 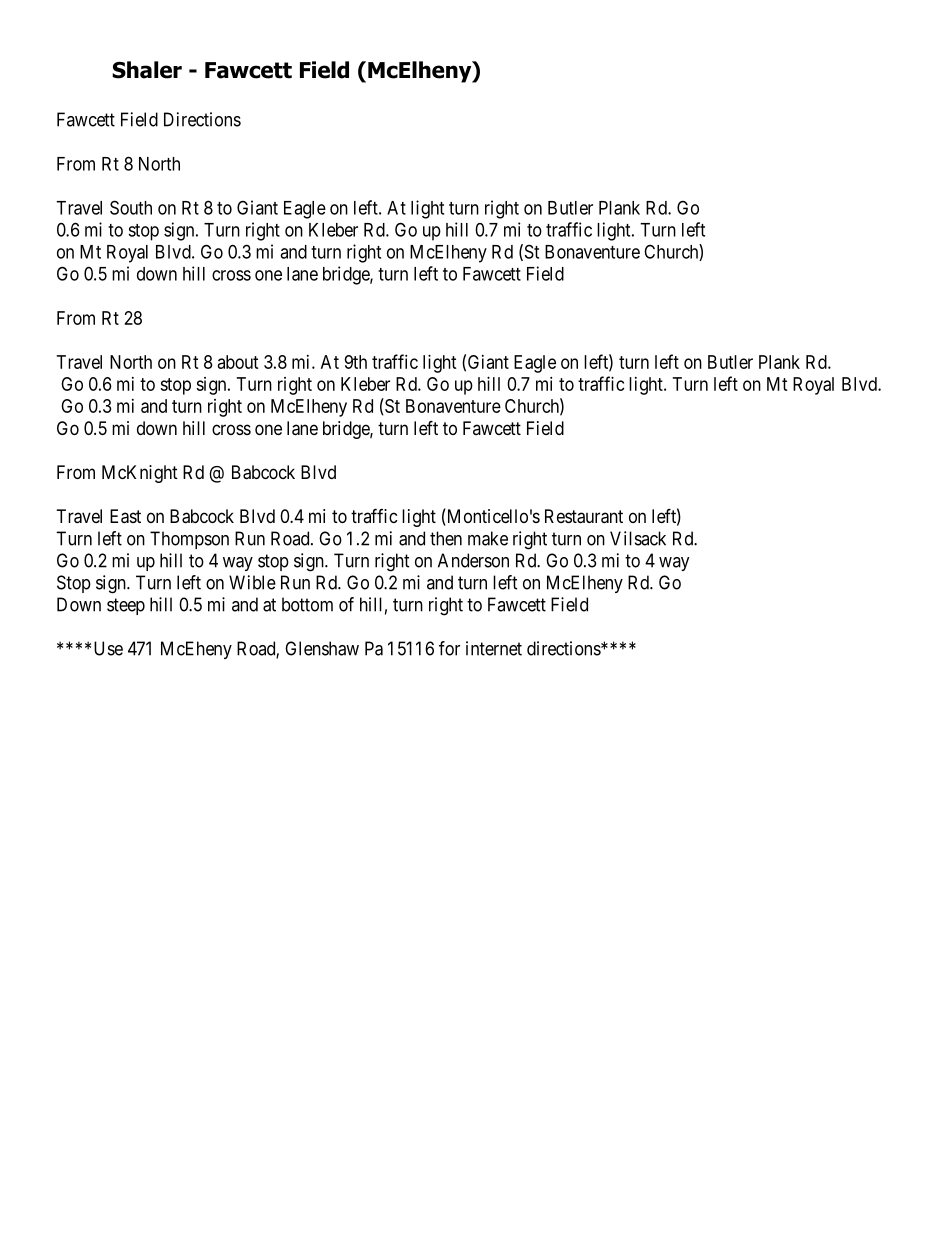 I want to click on Anderson, so click(x=473, y=560).
